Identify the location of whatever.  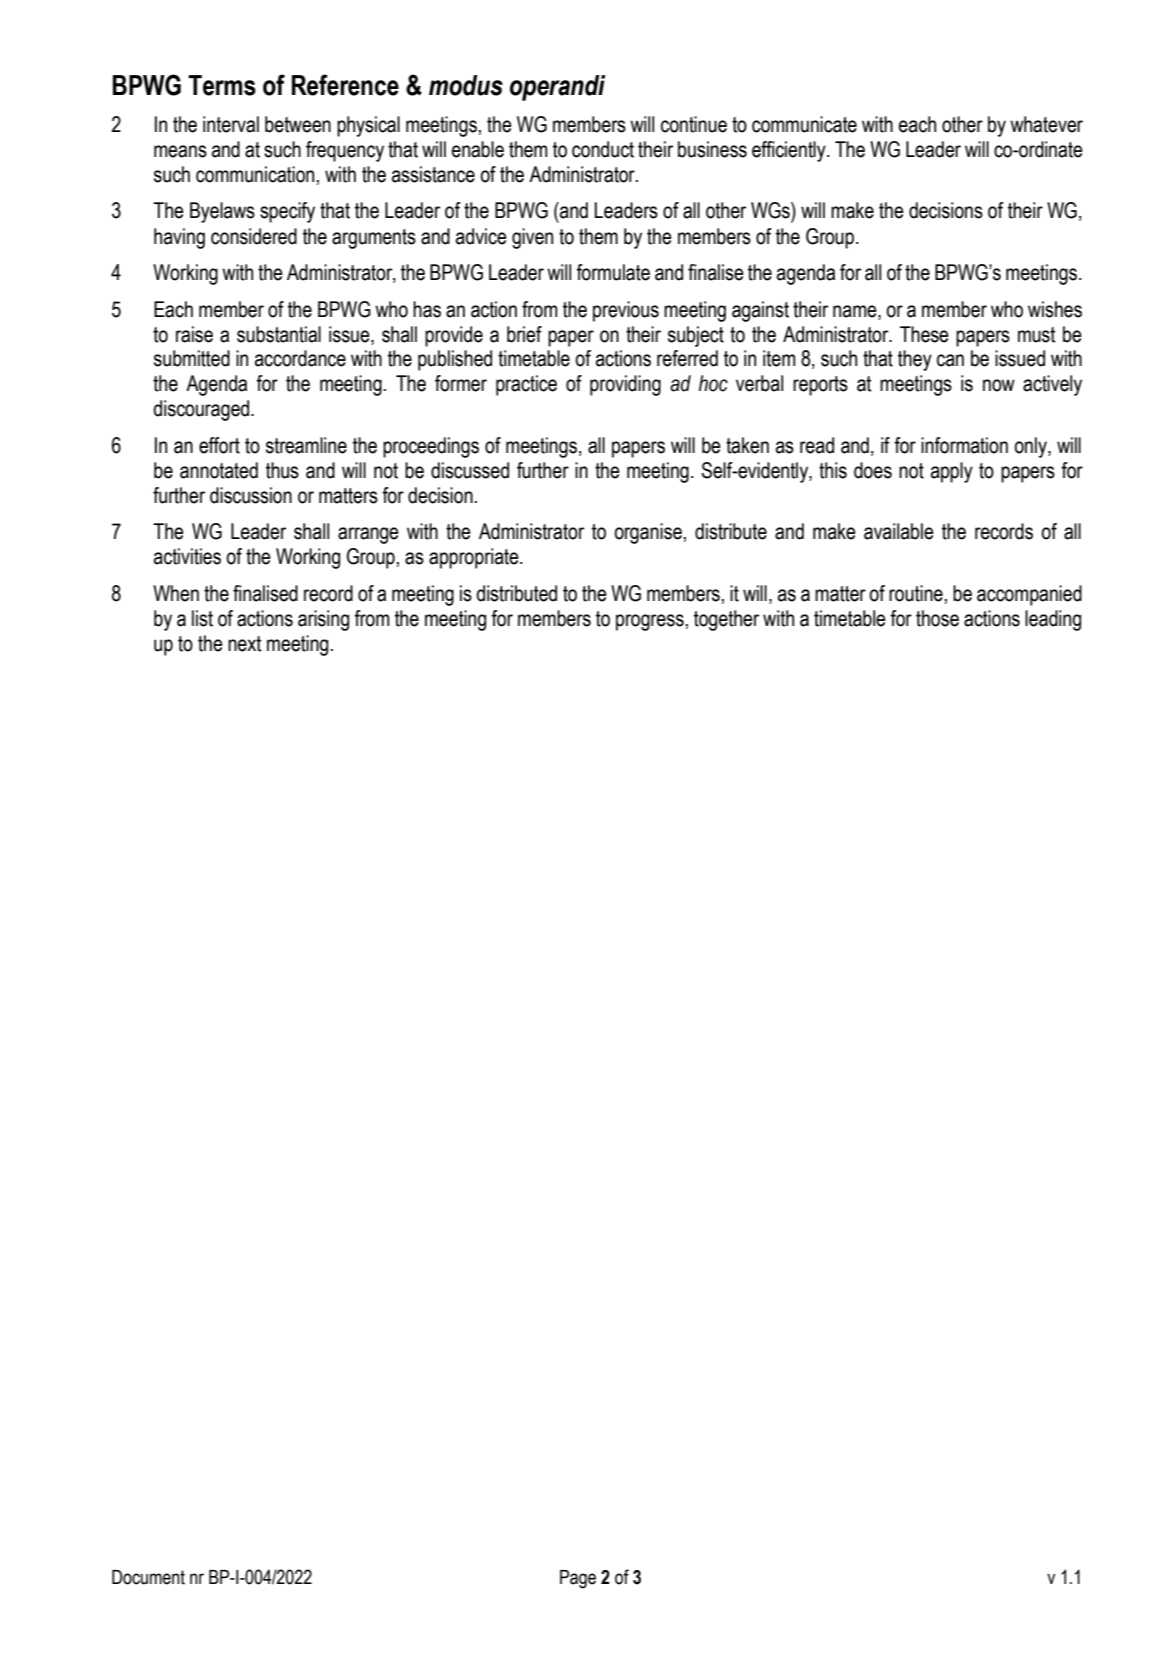
(1046, 124).
